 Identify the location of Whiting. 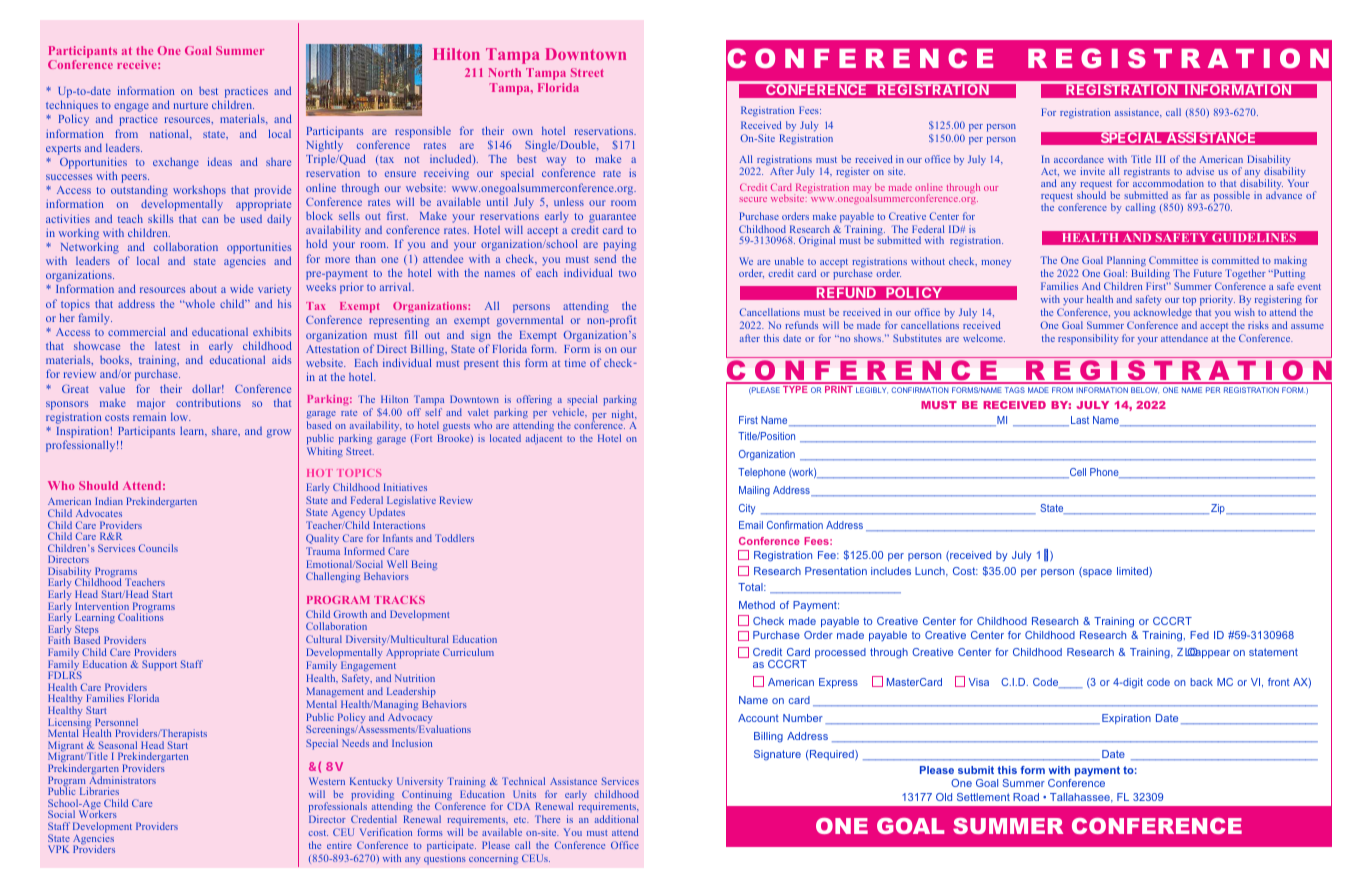
(325, 452).
